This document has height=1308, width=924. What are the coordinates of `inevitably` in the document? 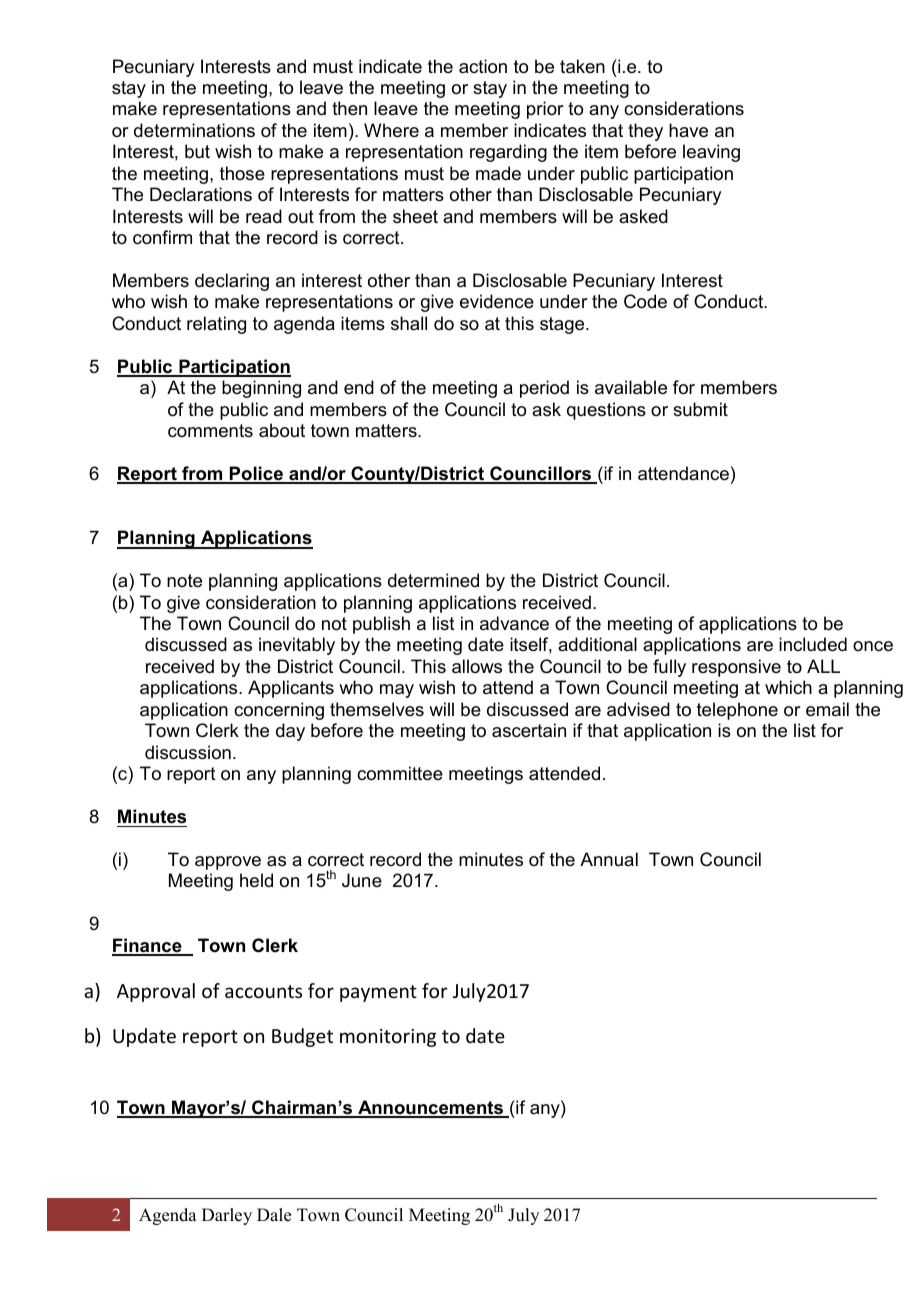 It's located at (297, 646).
